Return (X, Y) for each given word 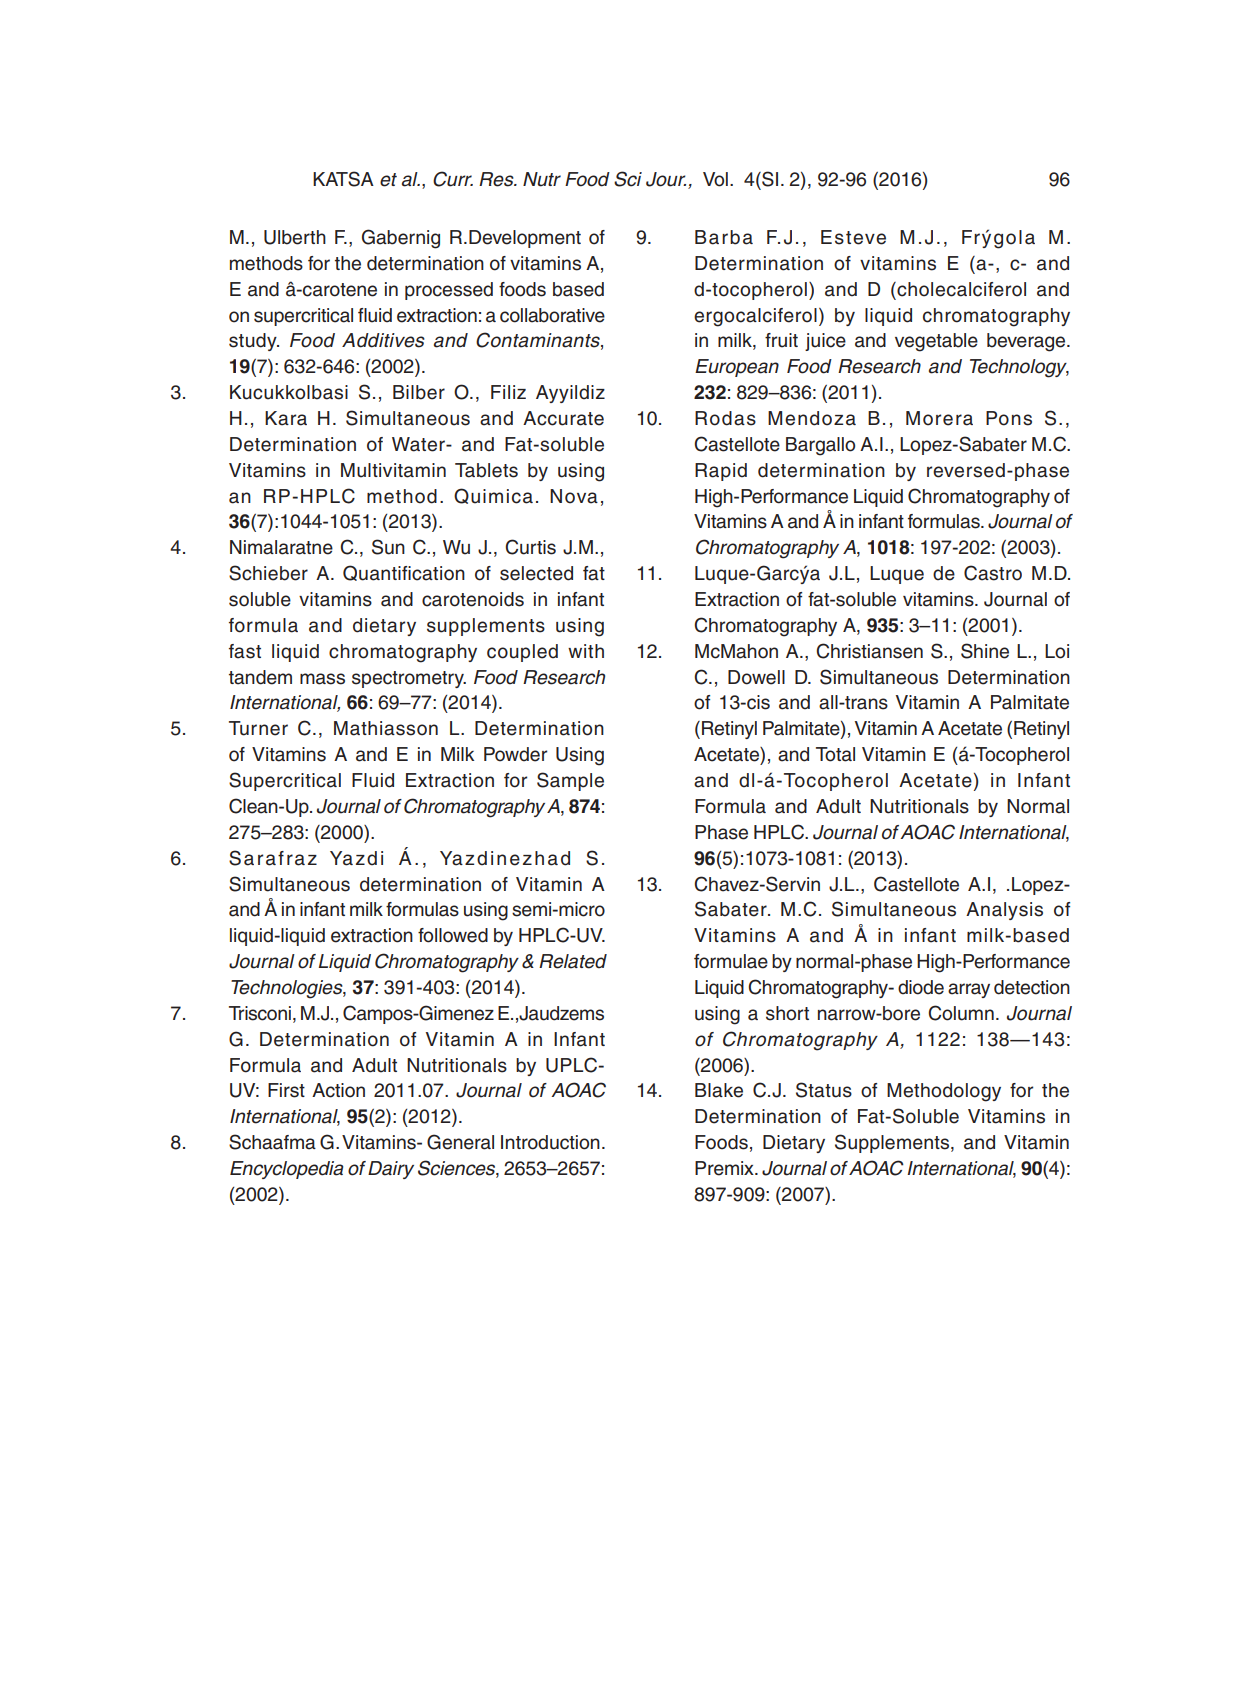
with (586, 651)
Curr (453, 179)
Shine (985, 651)
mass (322, 679)
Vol (715, 179)
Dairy (391, 1170)
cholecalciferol (960, 289)
